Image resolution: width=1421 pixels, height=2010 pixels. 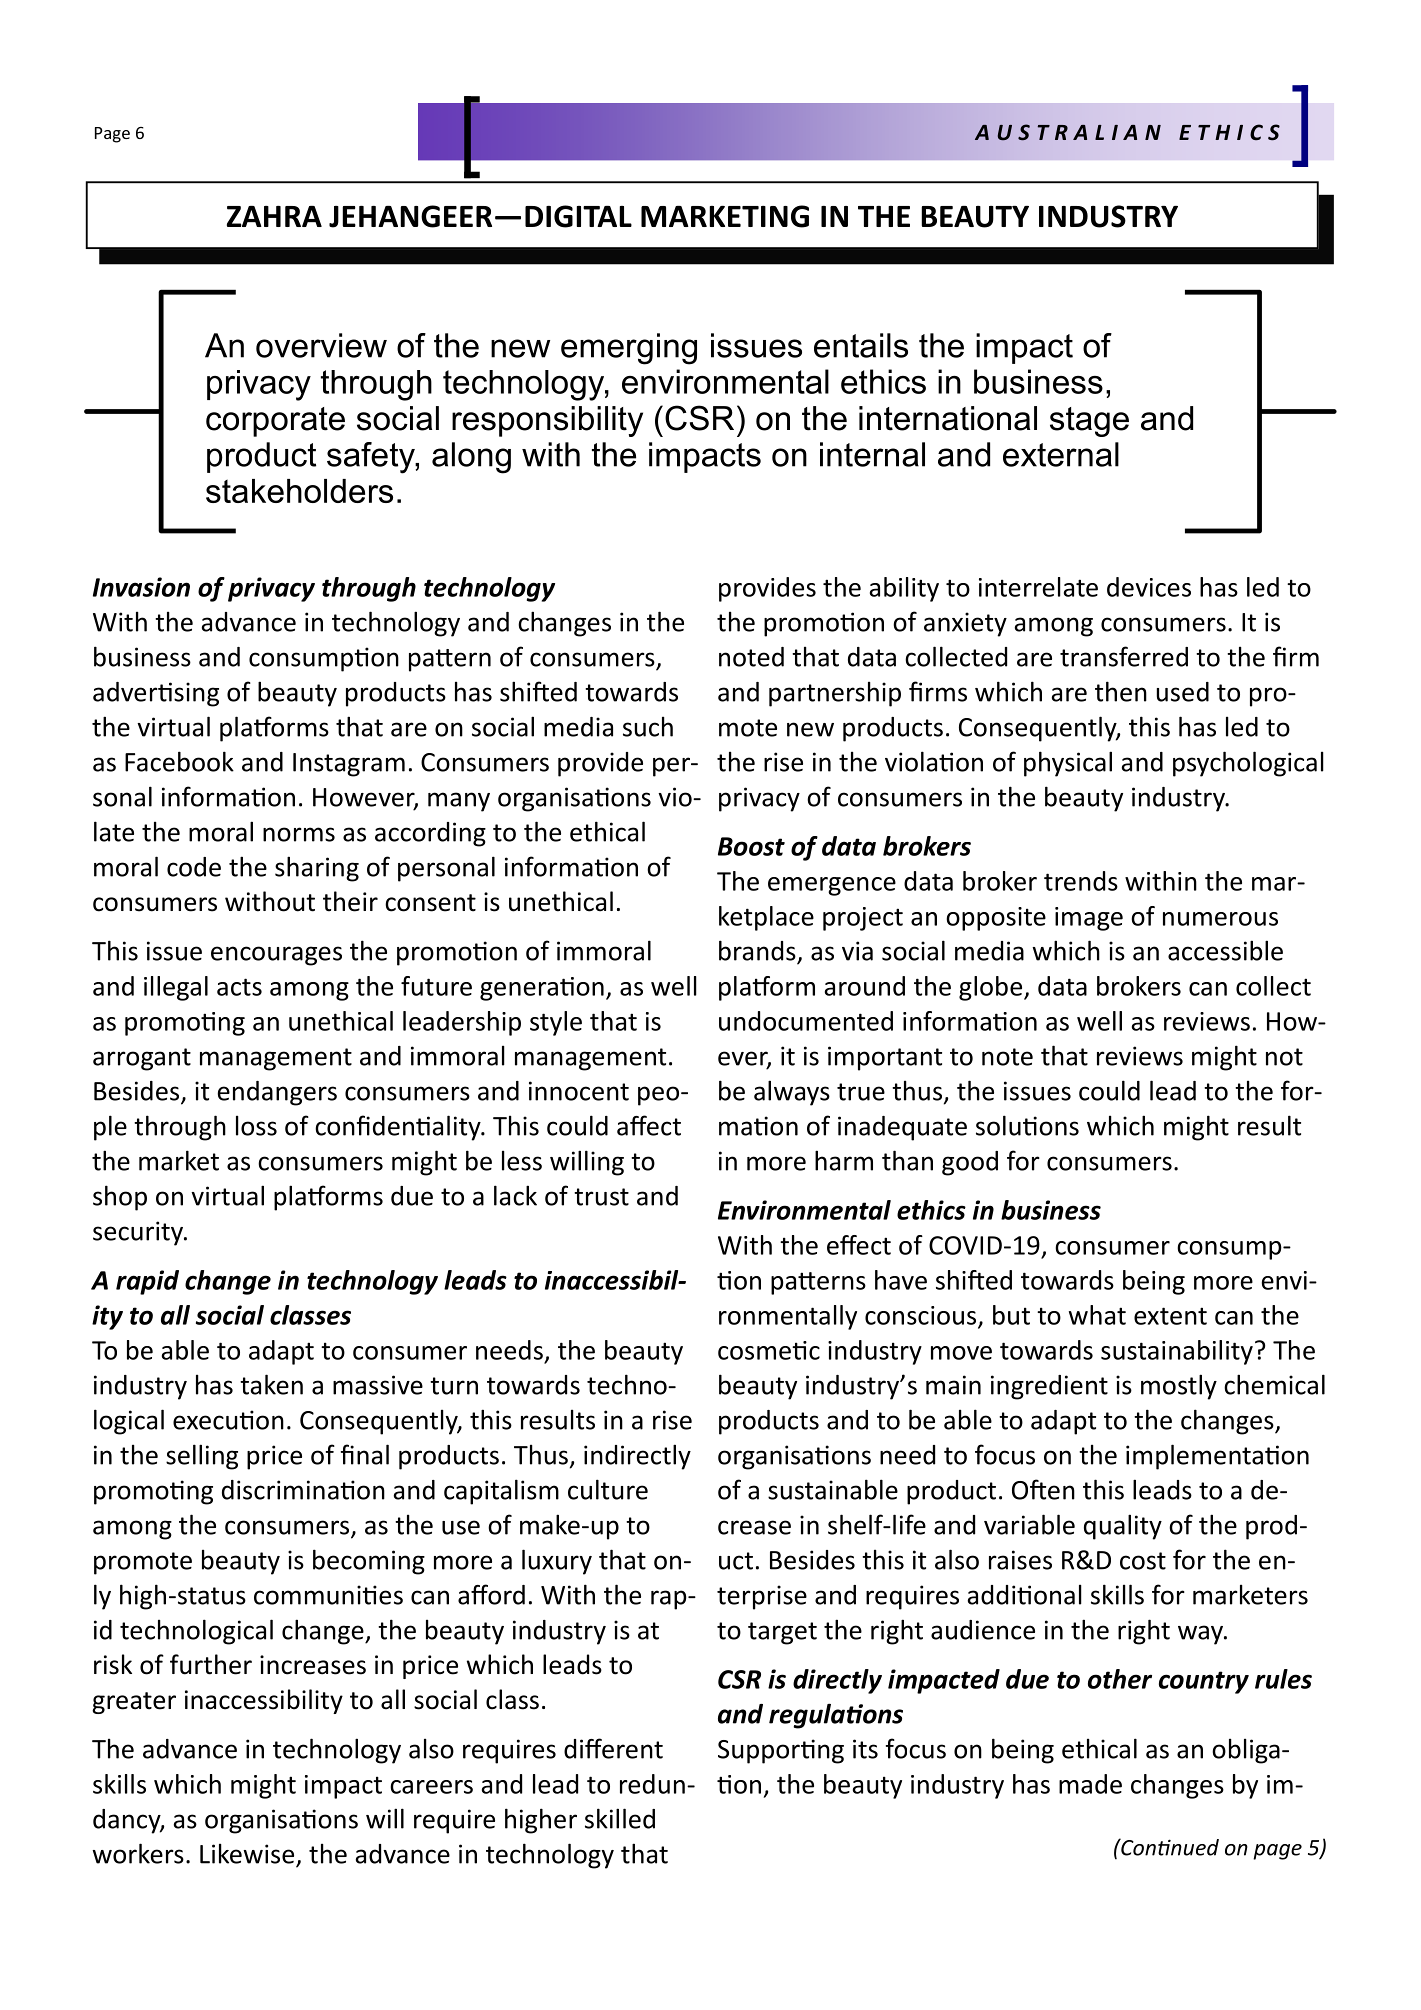 What do you see at coordinates (629, 349) in the screenshot?
I see `emerging` at bounding box center [629, 349].
